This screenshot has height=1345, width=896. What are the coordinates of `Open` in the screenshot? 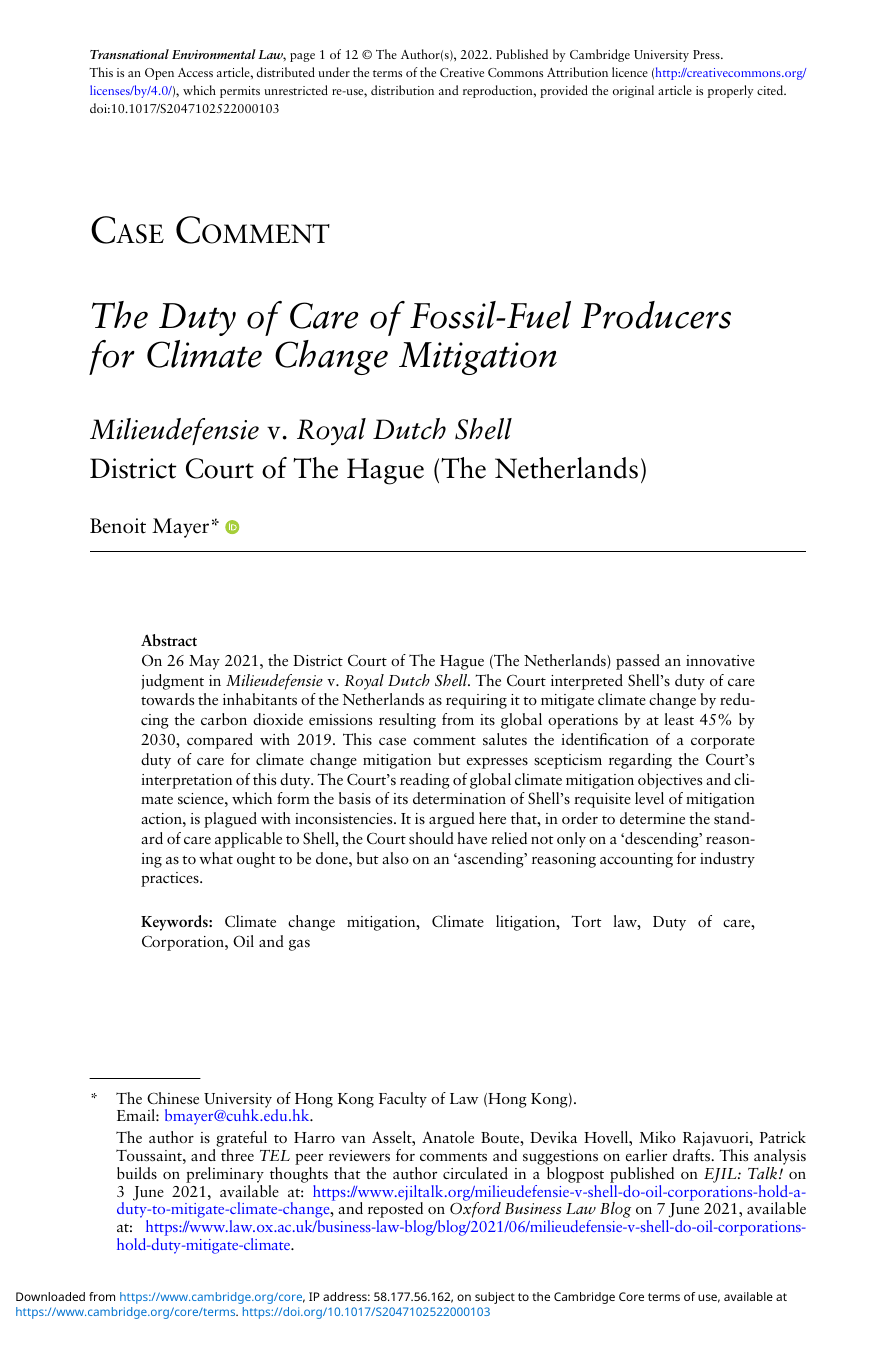 It's located at (159, 74).
